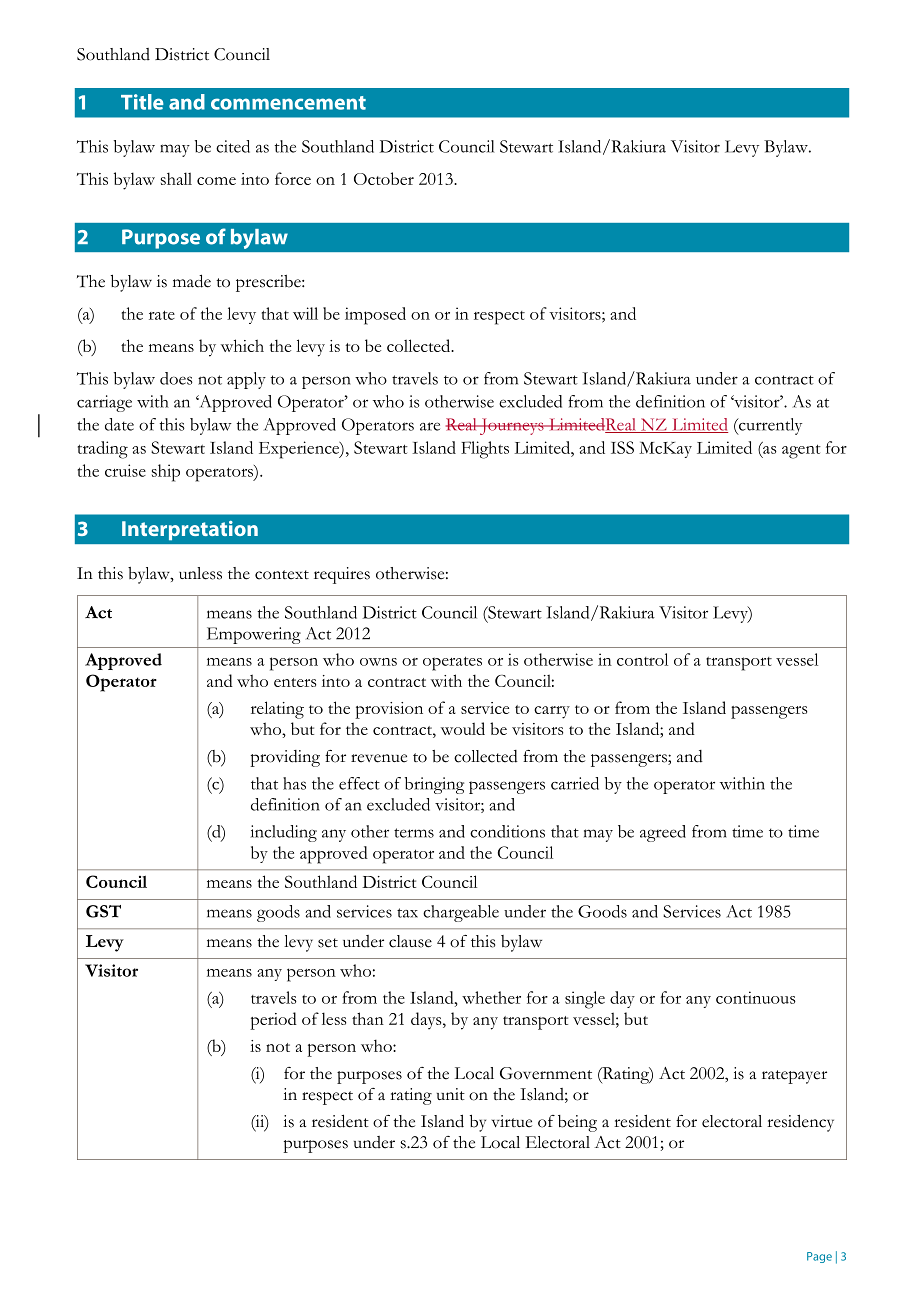  Describe the element at coordinates (273, 1021) in the screenshot. I see `period` at that location.
